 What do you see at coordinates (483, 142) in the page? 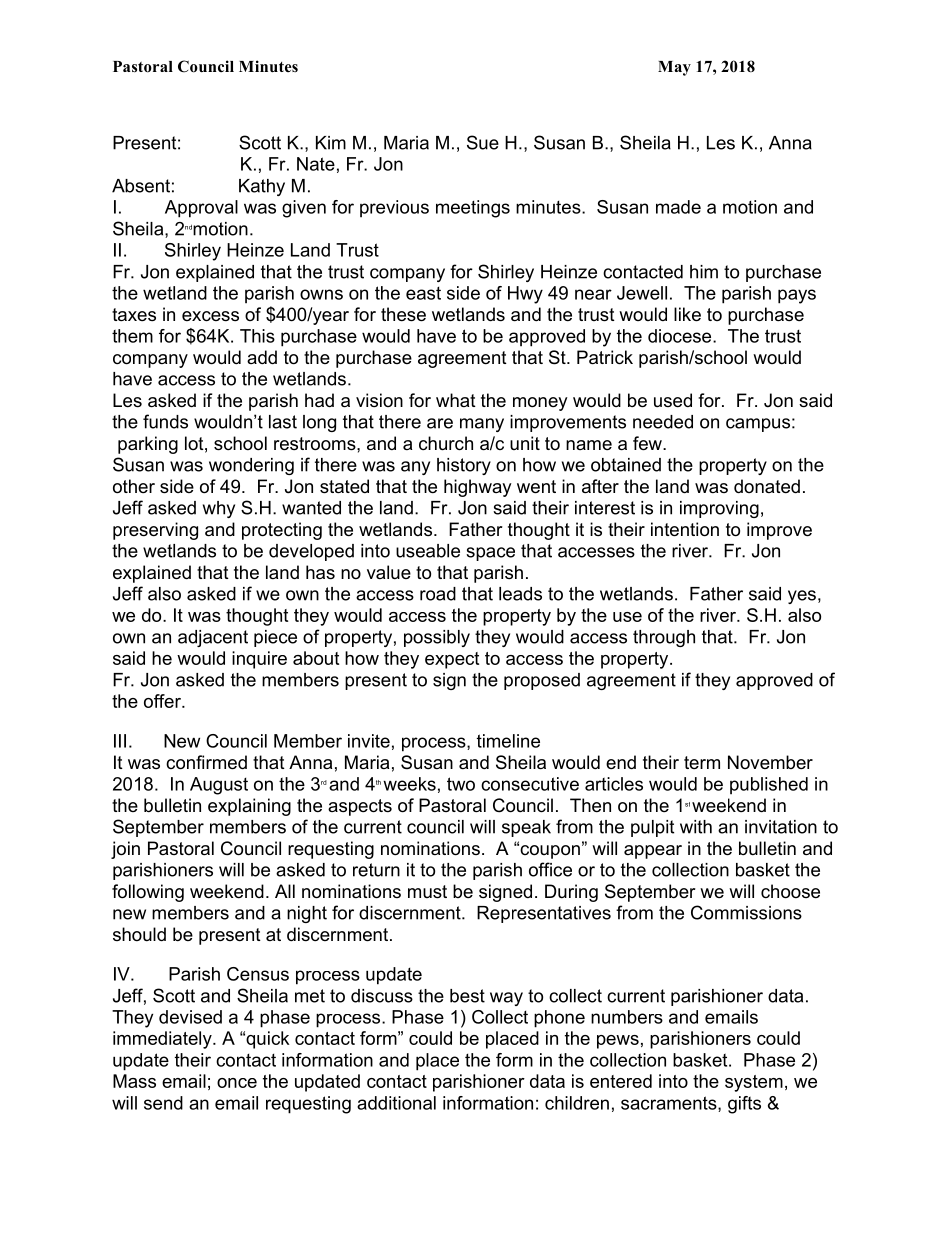
I see `Sue` at bounding box center [483, 142].
